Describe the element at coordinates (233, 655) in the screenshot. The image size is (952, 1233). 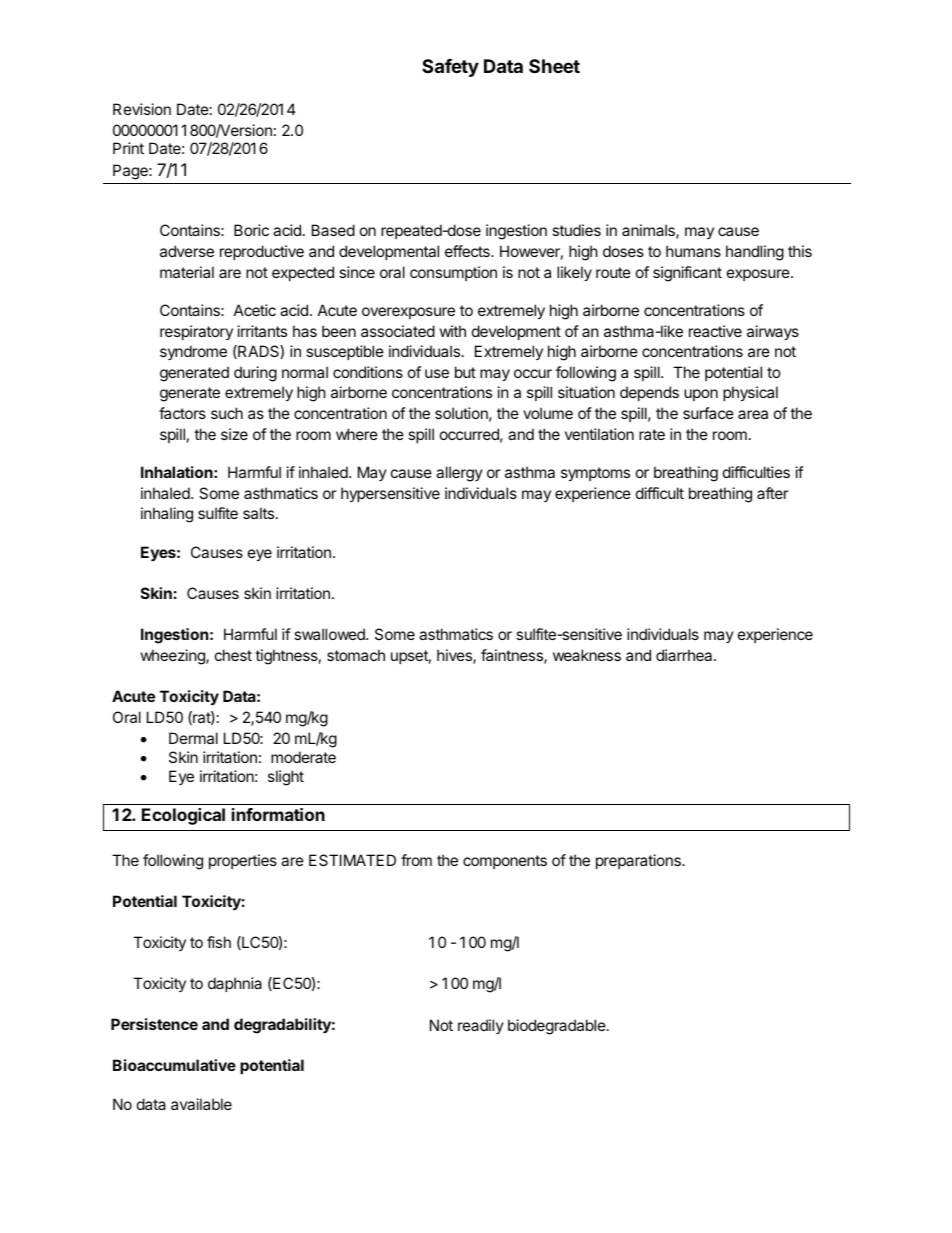
I see `chest` at that location.
